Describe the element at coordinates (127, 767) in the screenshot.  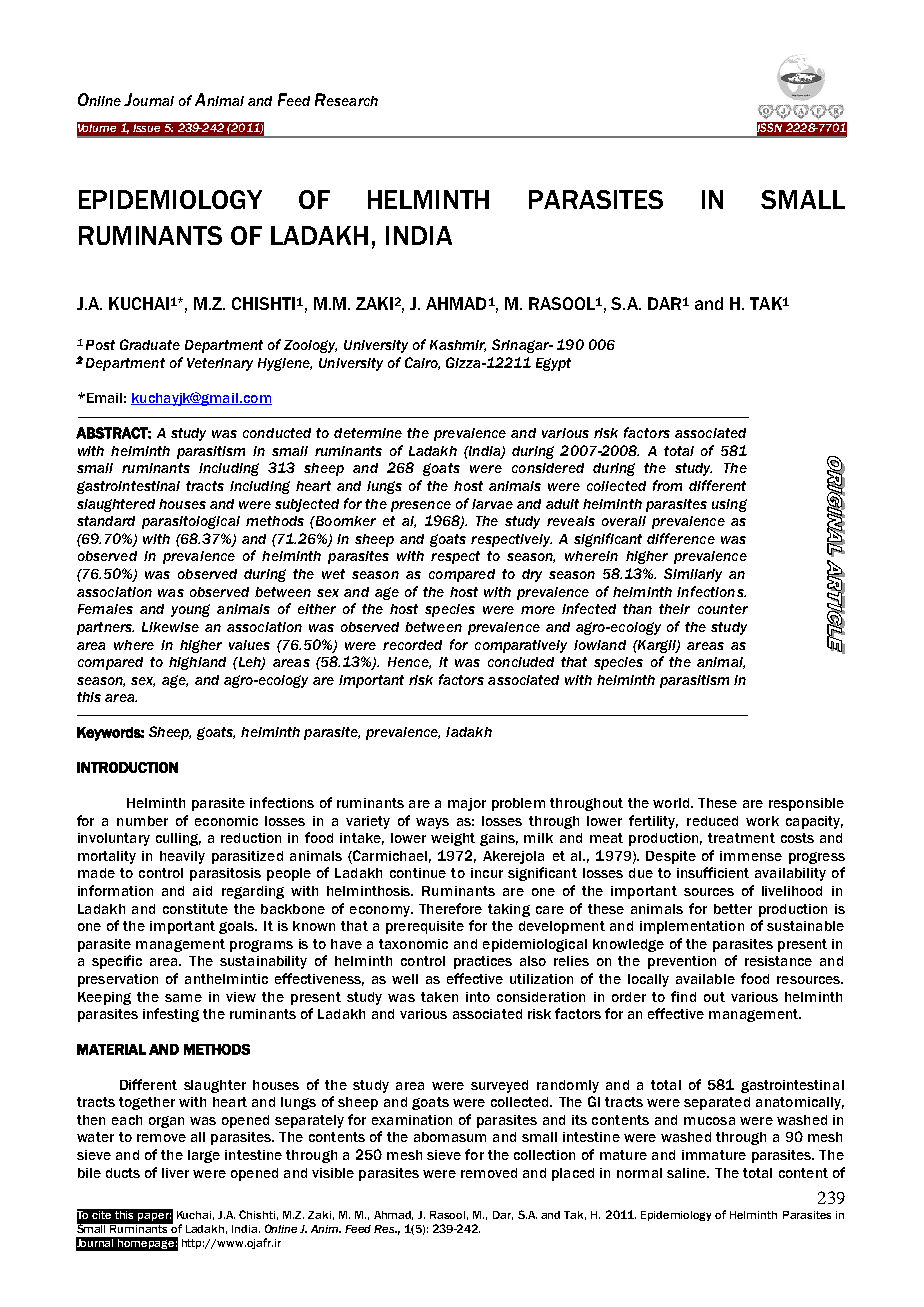
I see `INTRODUCTION` at that location.
